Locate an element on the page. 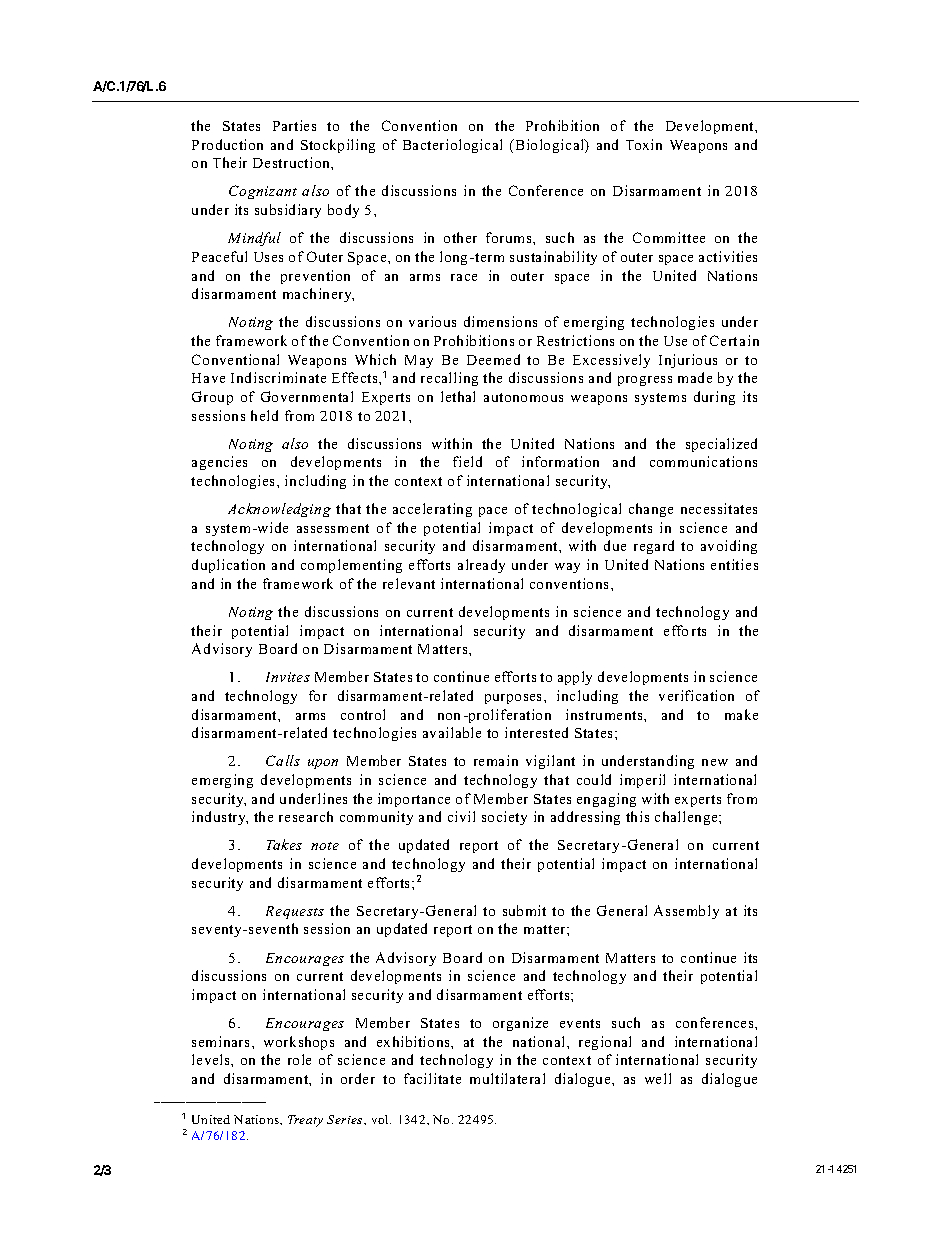 Image resolution: width=952 pixels, height=1233 pixels. other is located at coordinates (460, 237).
